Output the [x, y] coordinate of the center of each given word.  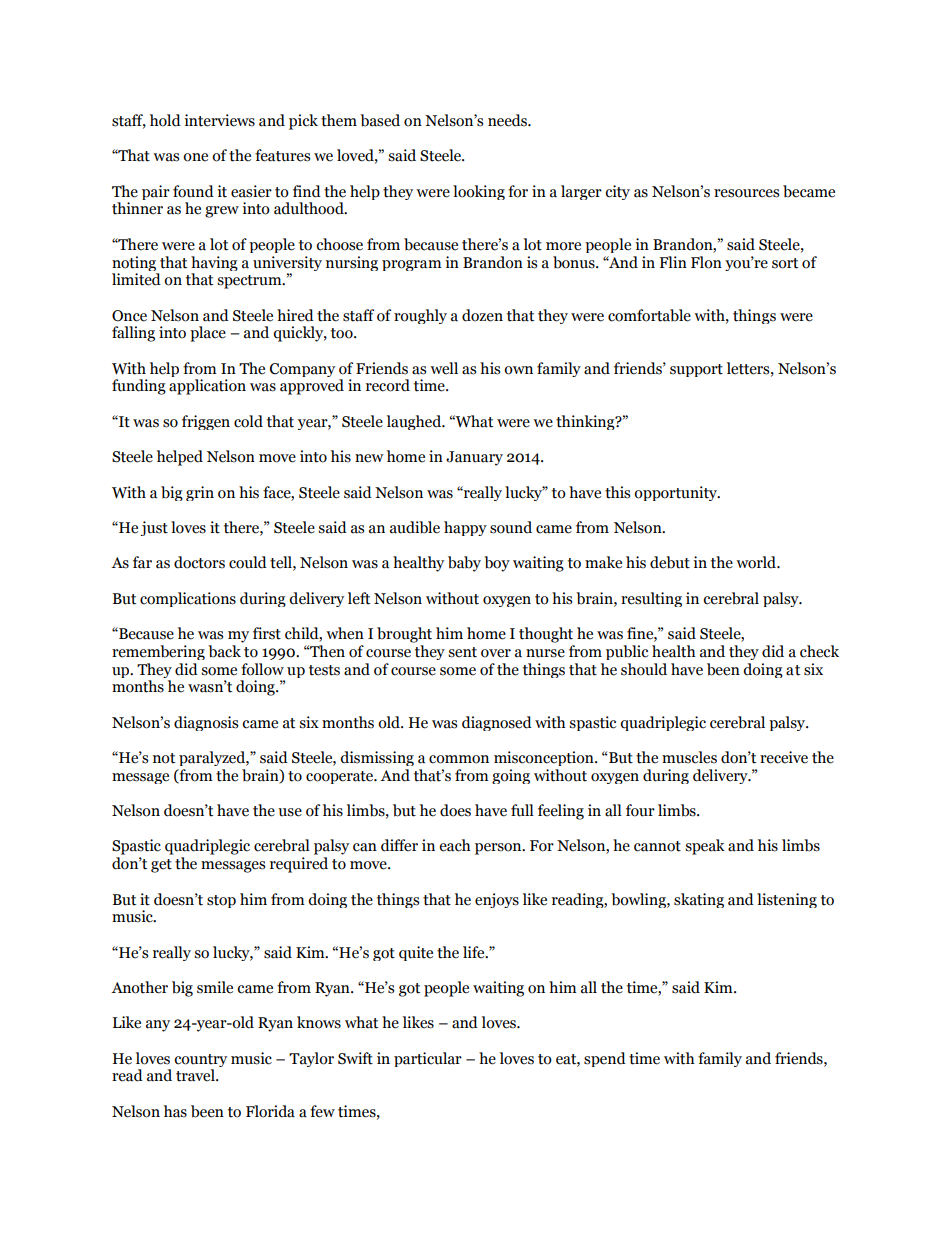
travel [196, 1075]
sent [462, 652]
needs [508, 120]
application [207, 387]
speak [705, 847]
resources [746, 193]
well [444, 368]
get [161, 866]
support [696, 370]
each [455, 845]
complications [188, 599]
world [757, 562]
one [195, 157]
